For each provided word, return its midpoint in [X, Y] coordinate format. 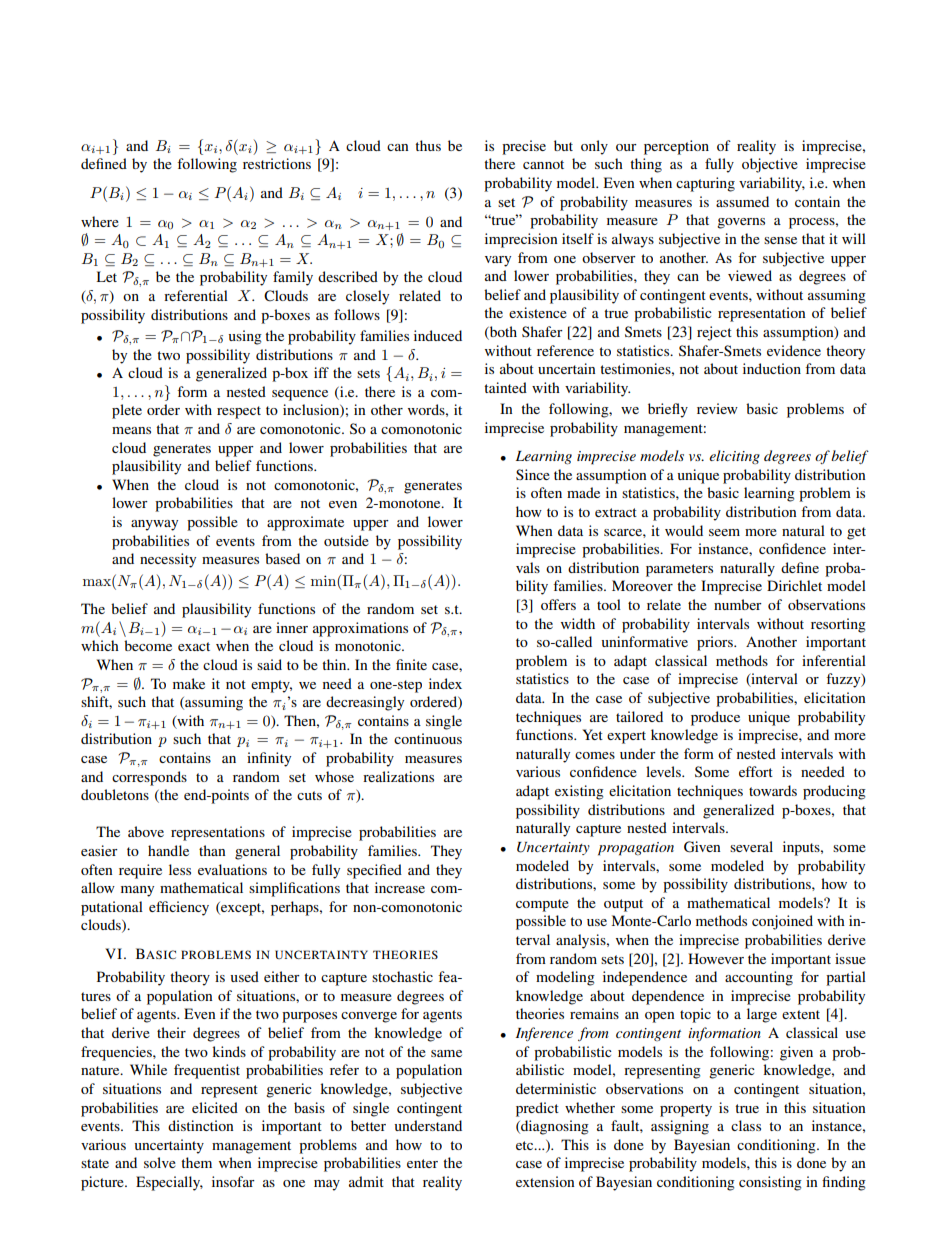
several [751, 846]
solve [160, 1162]
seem [724, 532]
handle [168, 850]
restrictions [277, 163]
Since [533, 474]
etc [526, 1145]
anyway [154, 525]
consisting [770, 1183]
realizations [398, 776]
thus [428, 145]
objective [770, 165]
